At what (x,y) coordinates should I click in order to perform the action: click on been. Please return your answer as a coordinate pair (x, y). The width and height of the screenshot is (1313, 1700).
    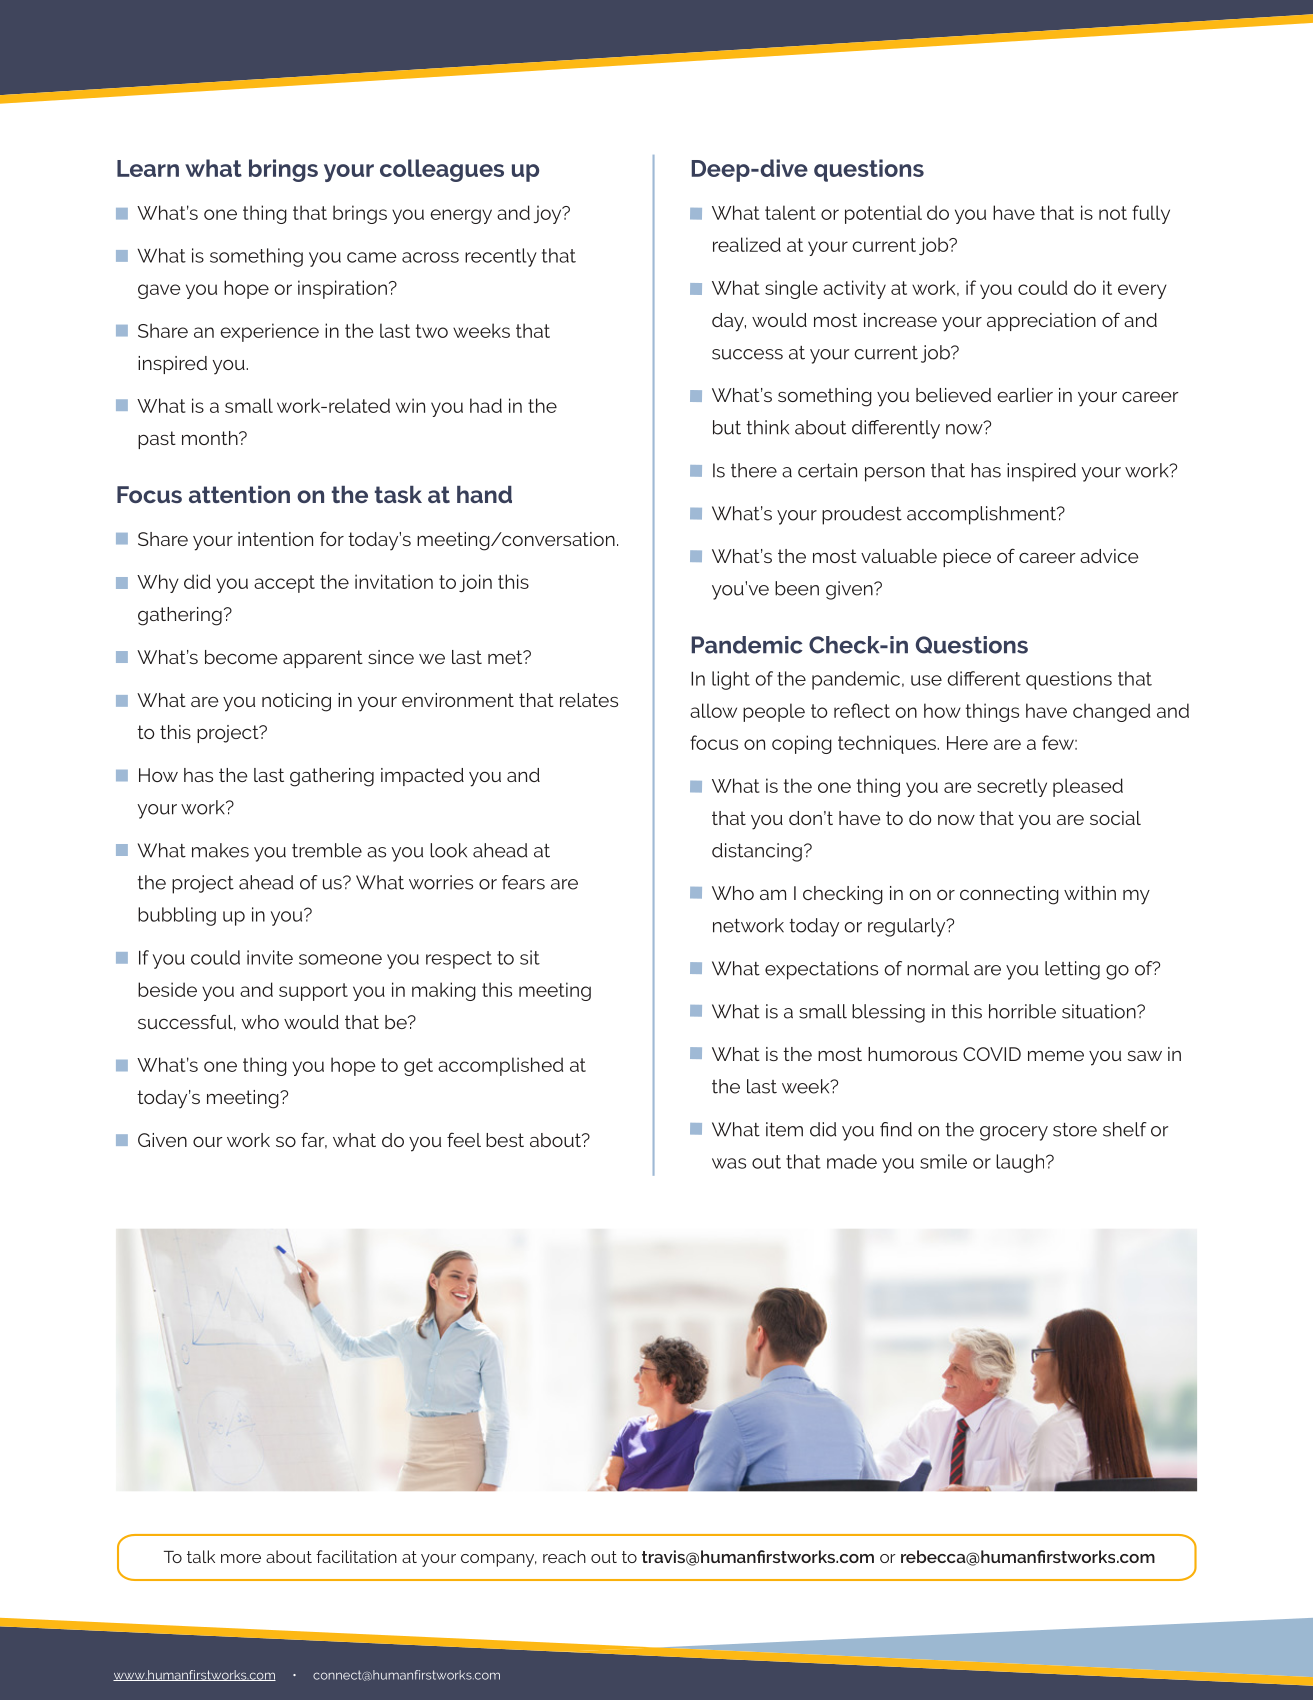
    Looking at the image, I should click on (797, 588).
